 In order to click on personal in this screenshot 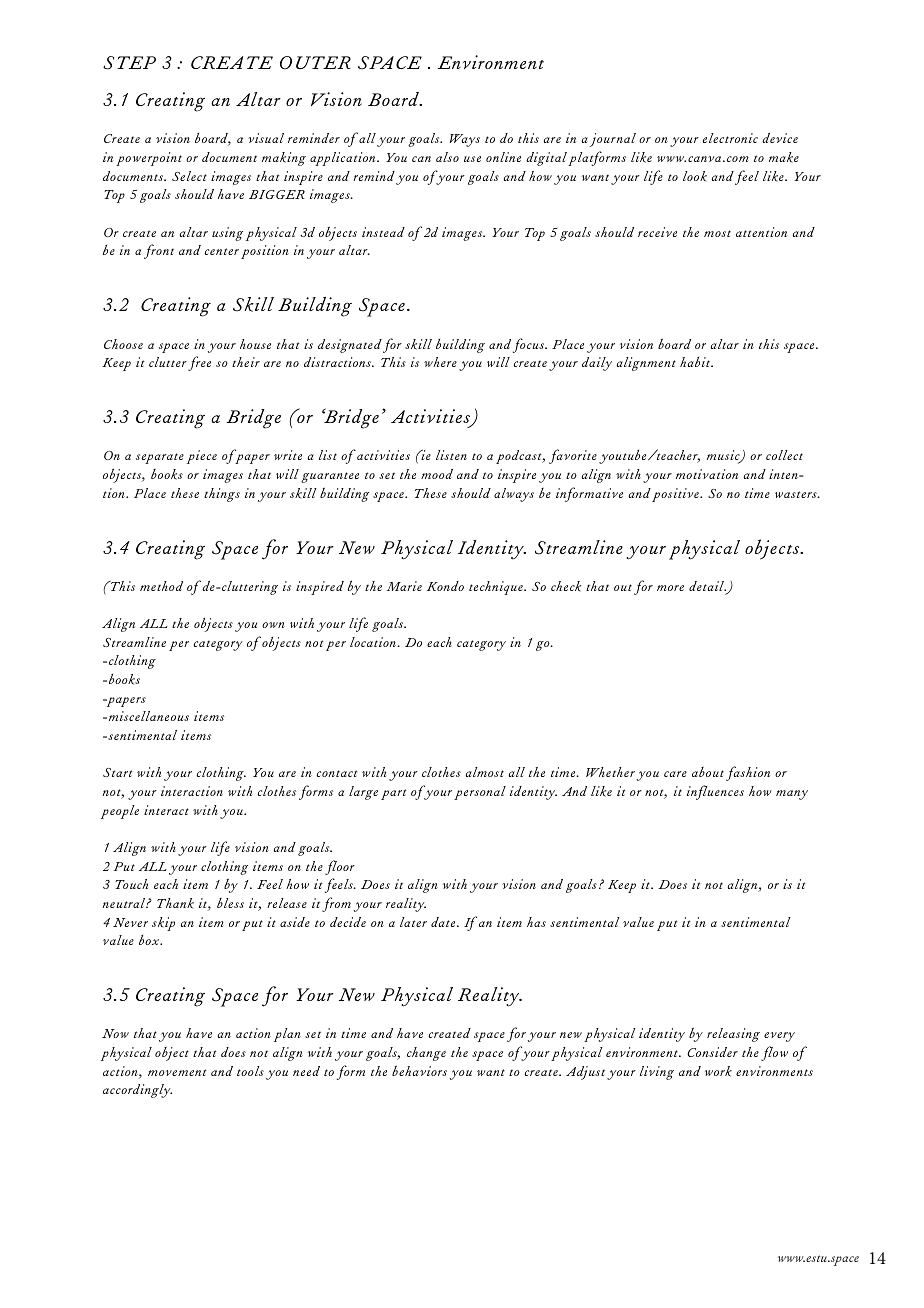, I will do `click(480, 793)`.
